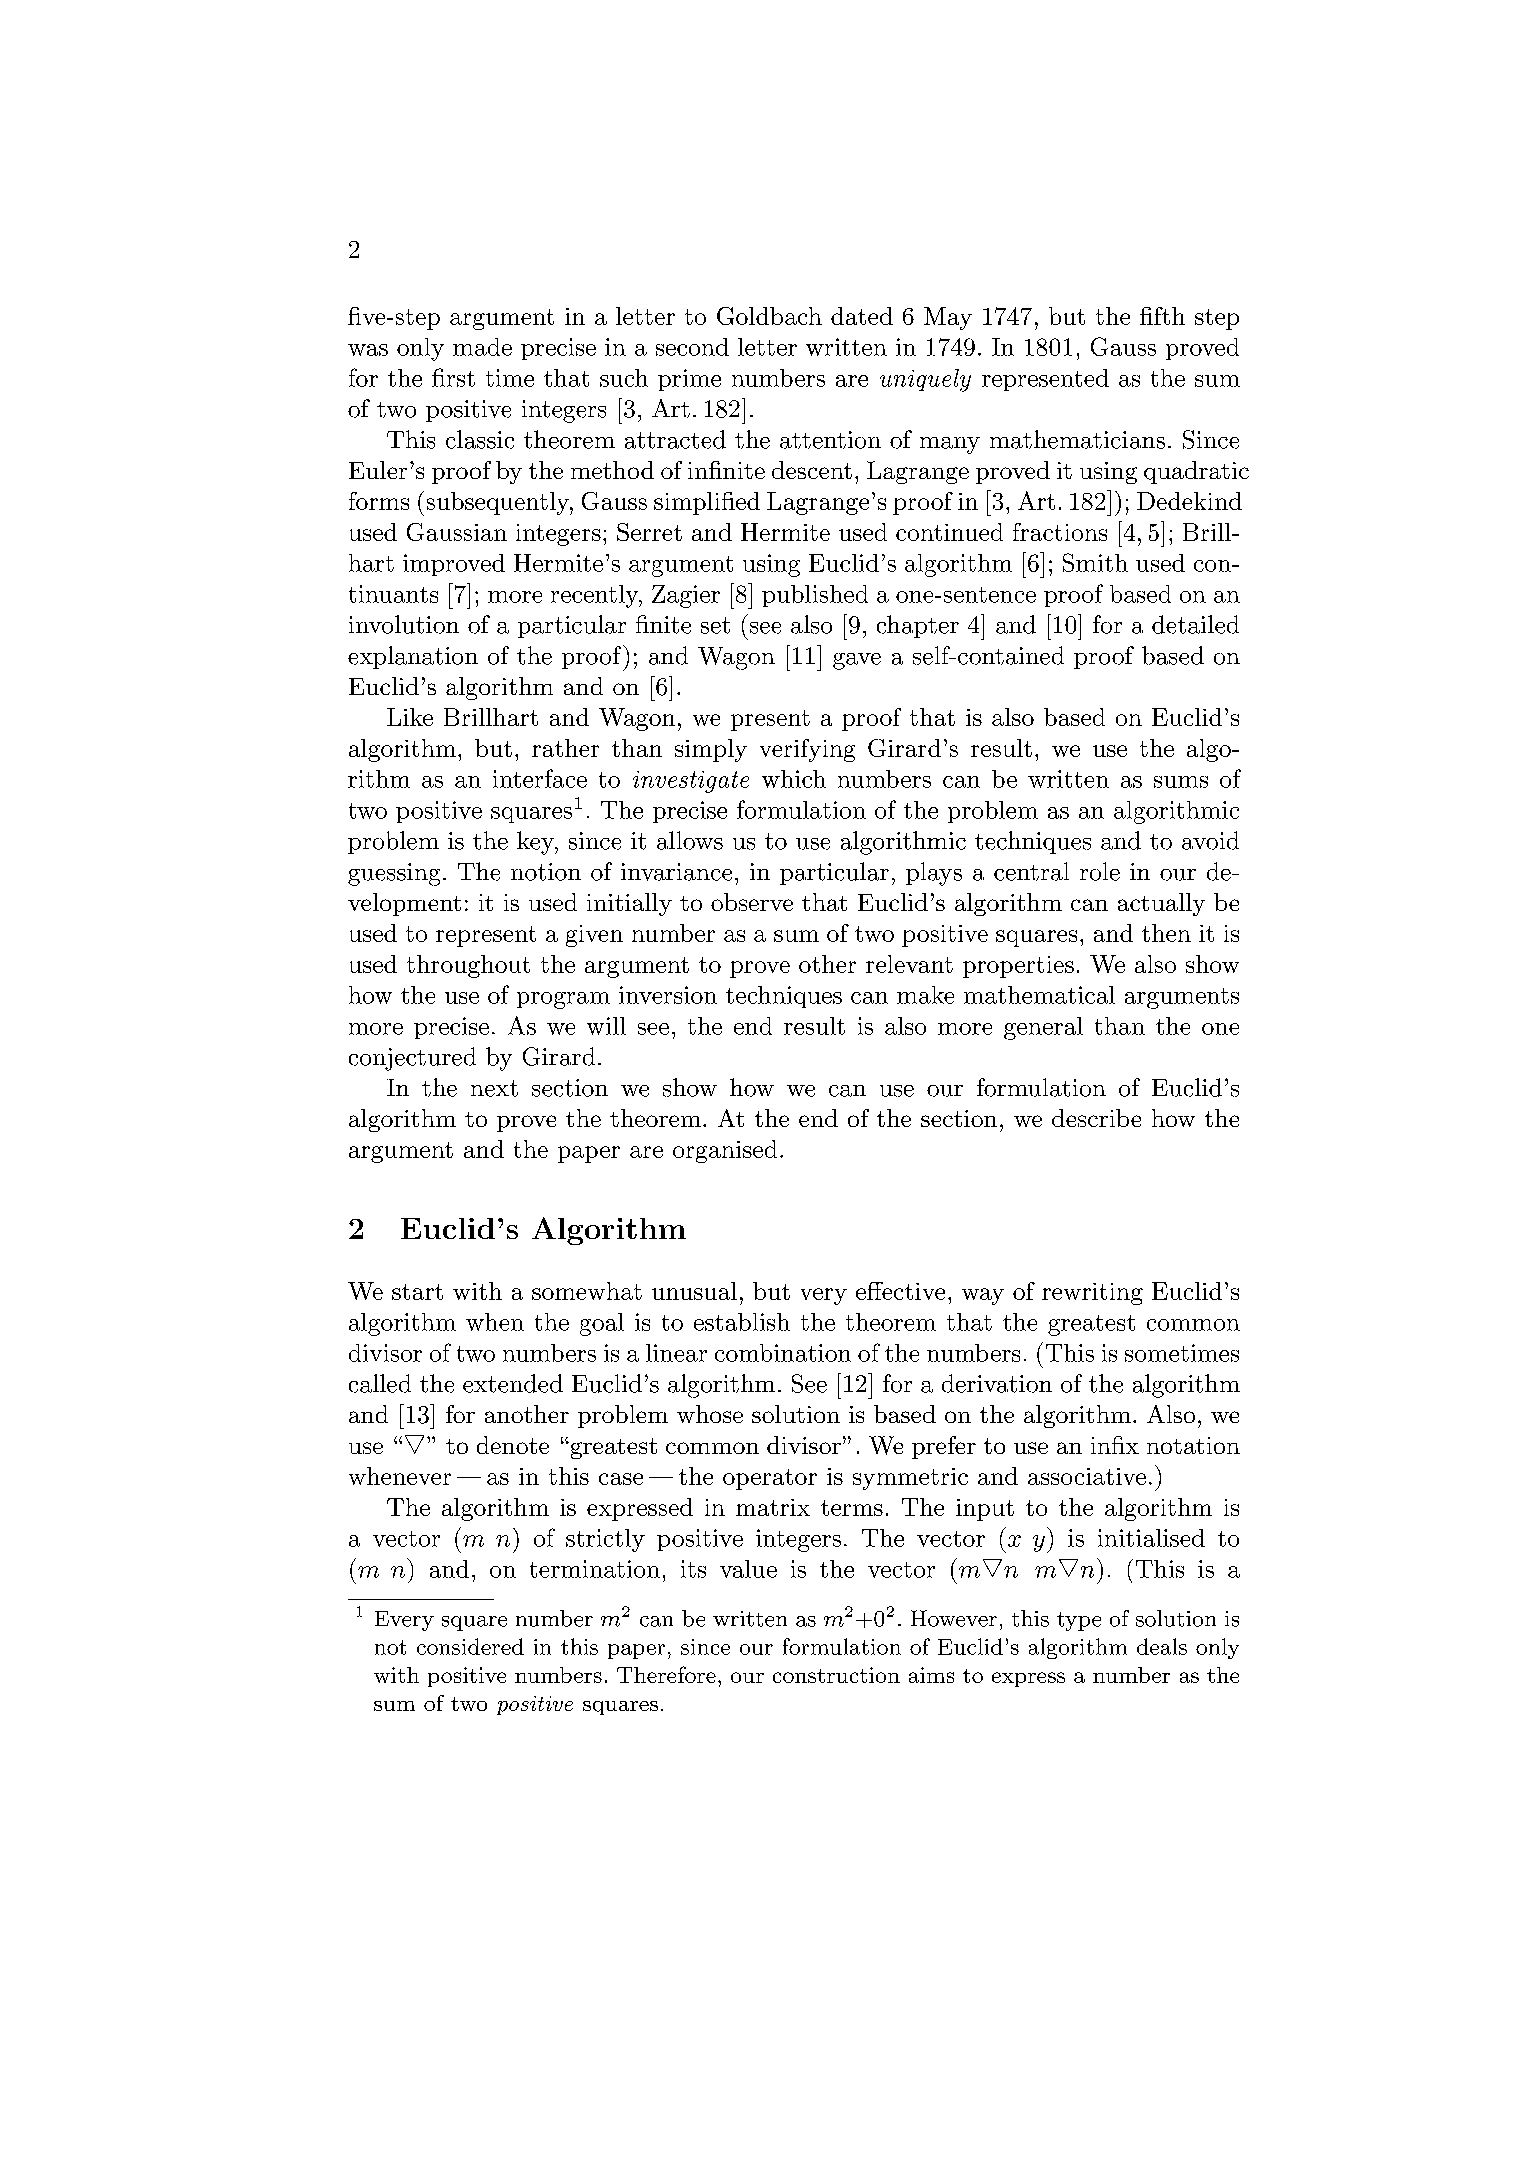 The image size is (1536, 2173). Describe the element at coordinates (468, 966) in the image. I see `throughout` at that location.
